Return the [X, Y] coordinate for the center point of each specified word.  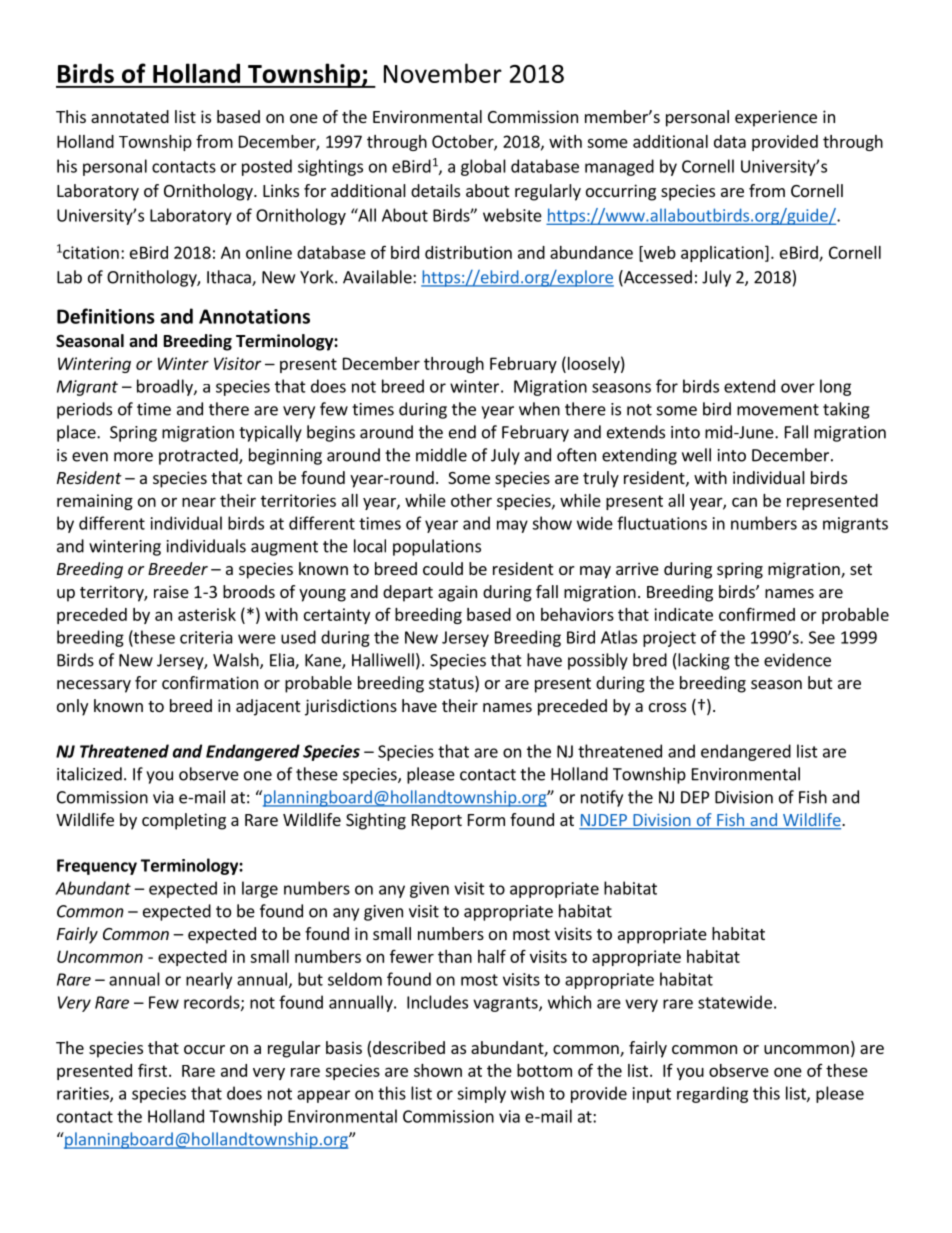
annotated [130, 116]
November [443, 73]
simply [481, 1094]
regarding [712, 1094]
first [152, 1070]
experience [776, 118]
